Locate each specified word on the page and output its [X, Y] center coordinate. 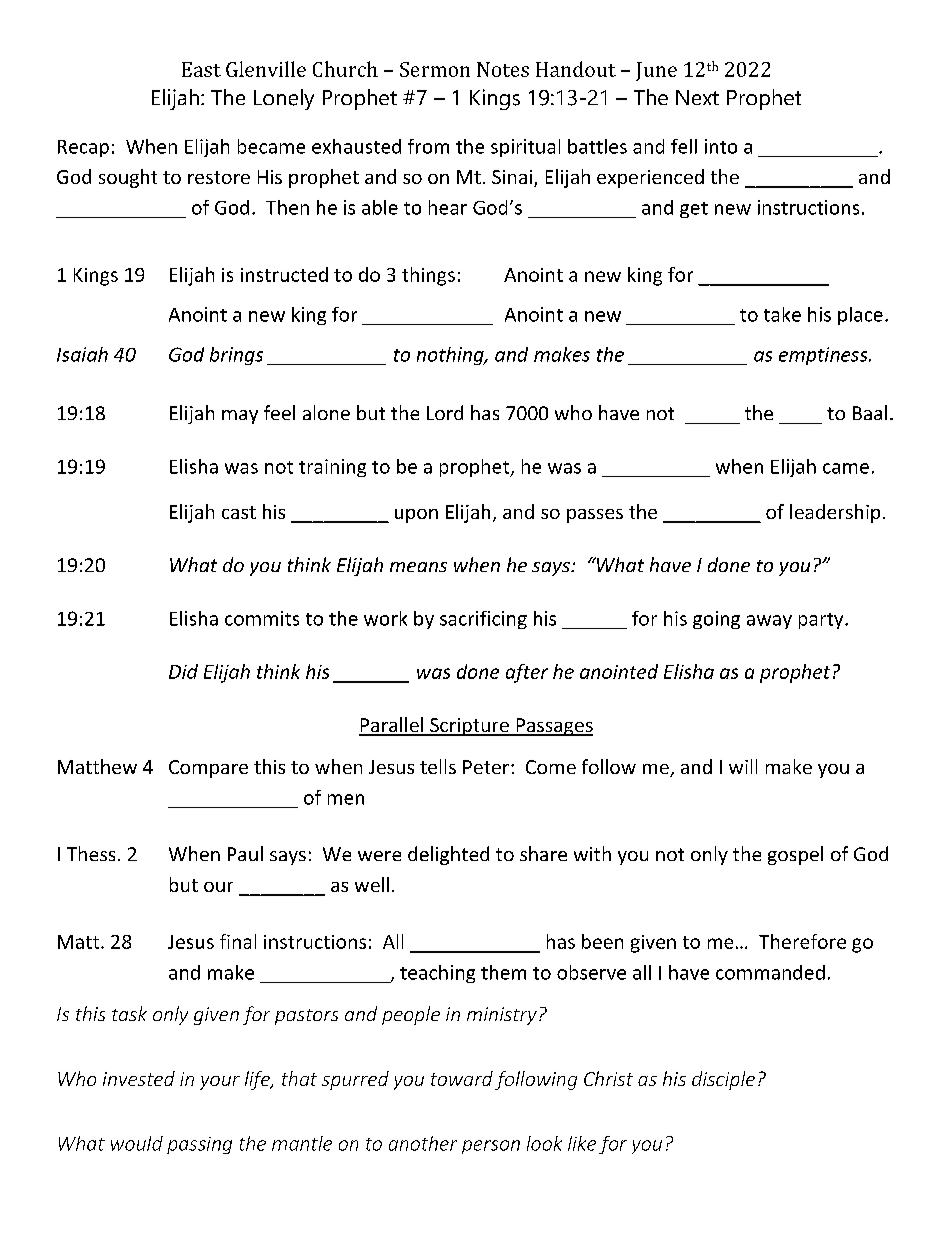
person [491, 1147]
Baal [870, 412]
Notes [503, 69]
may [240, 417]
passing [199, 1145]
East [201, 69]
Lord [445, 412]
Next [697, 97]
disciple [723, 1080]
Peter [486, 767]
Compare [208, 769]
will [743, 766]
